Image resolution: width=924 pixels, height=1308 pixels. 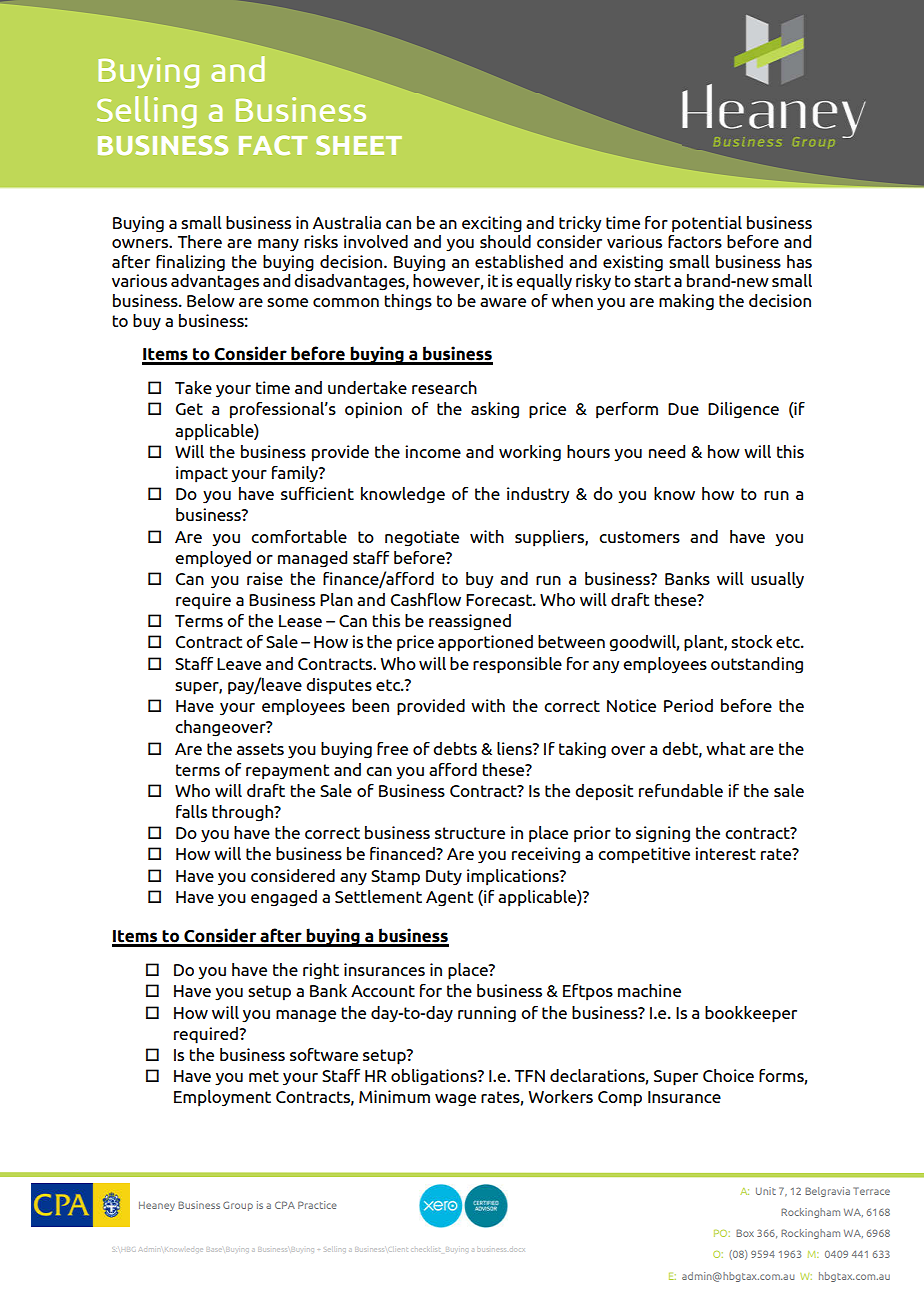 I want to click on CPA, so click(x=285, y=1205).
